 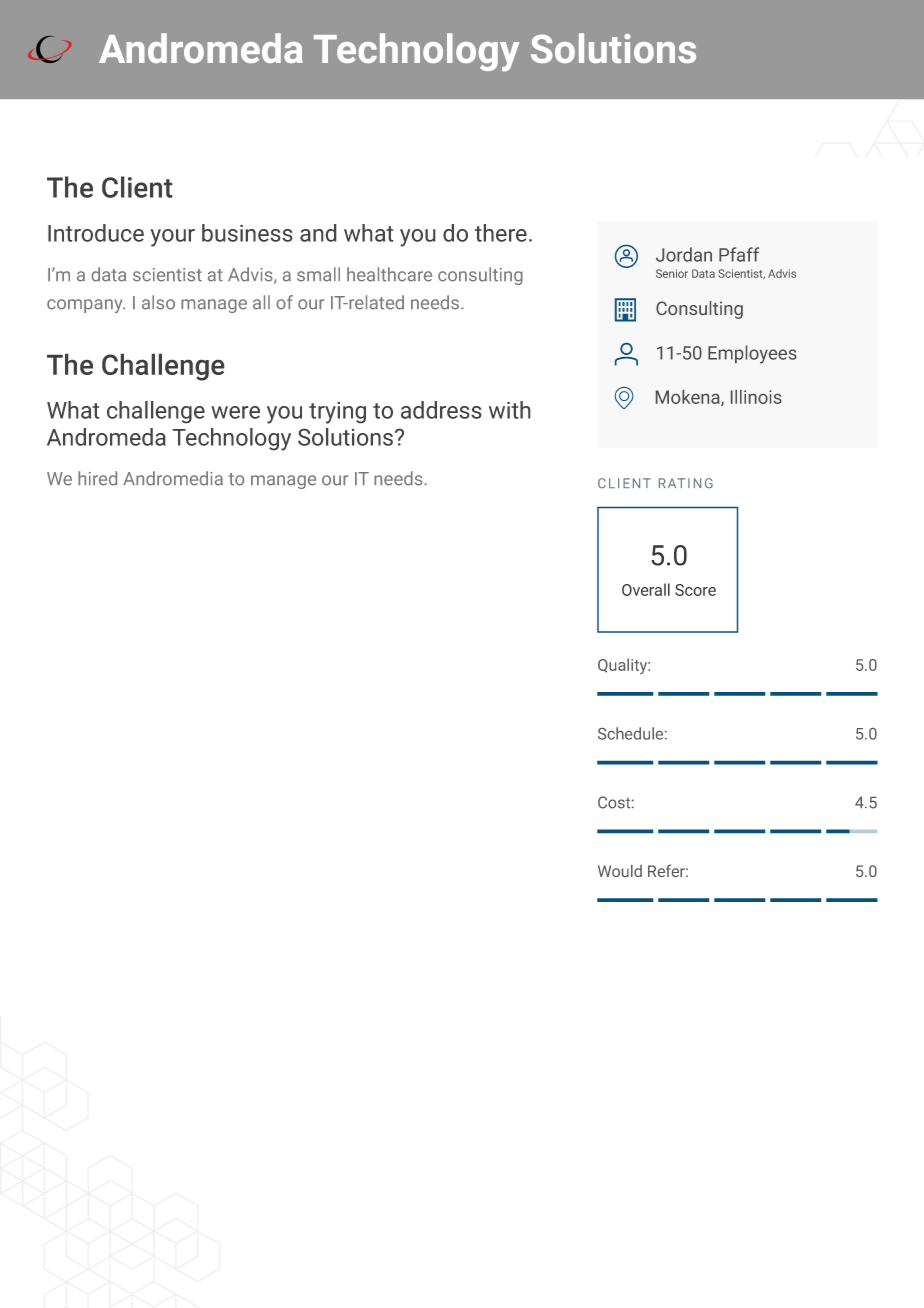 I want to click on Would, so click(x=620, y=871).
